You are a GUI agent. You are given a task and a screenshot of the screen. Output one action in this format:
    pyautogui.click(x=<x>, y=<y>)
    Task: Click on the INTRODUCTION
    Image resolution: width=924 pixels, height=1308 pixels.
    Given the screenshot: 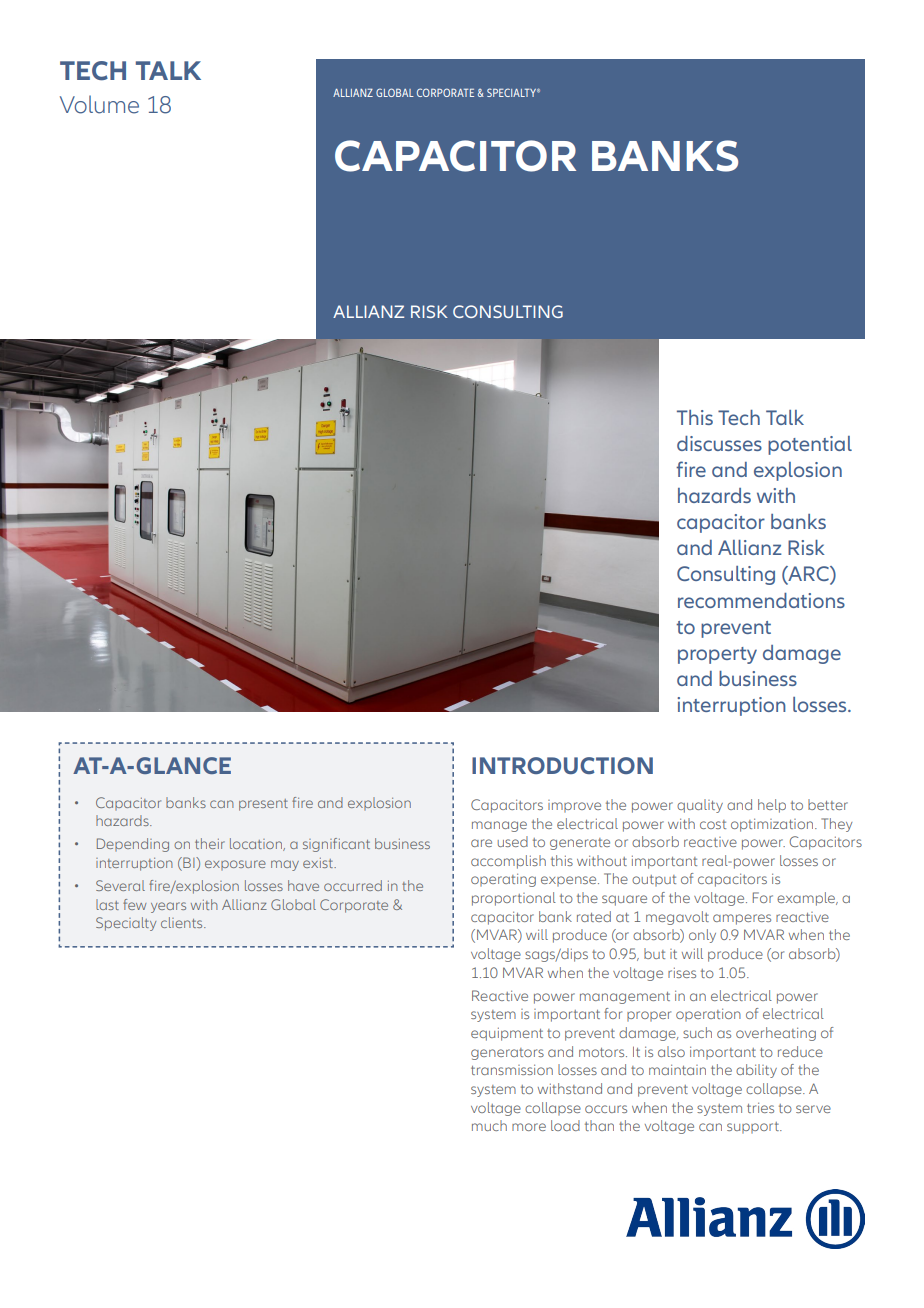 What is the action you would take?
    pyautogui.click(x=562, y=765)
